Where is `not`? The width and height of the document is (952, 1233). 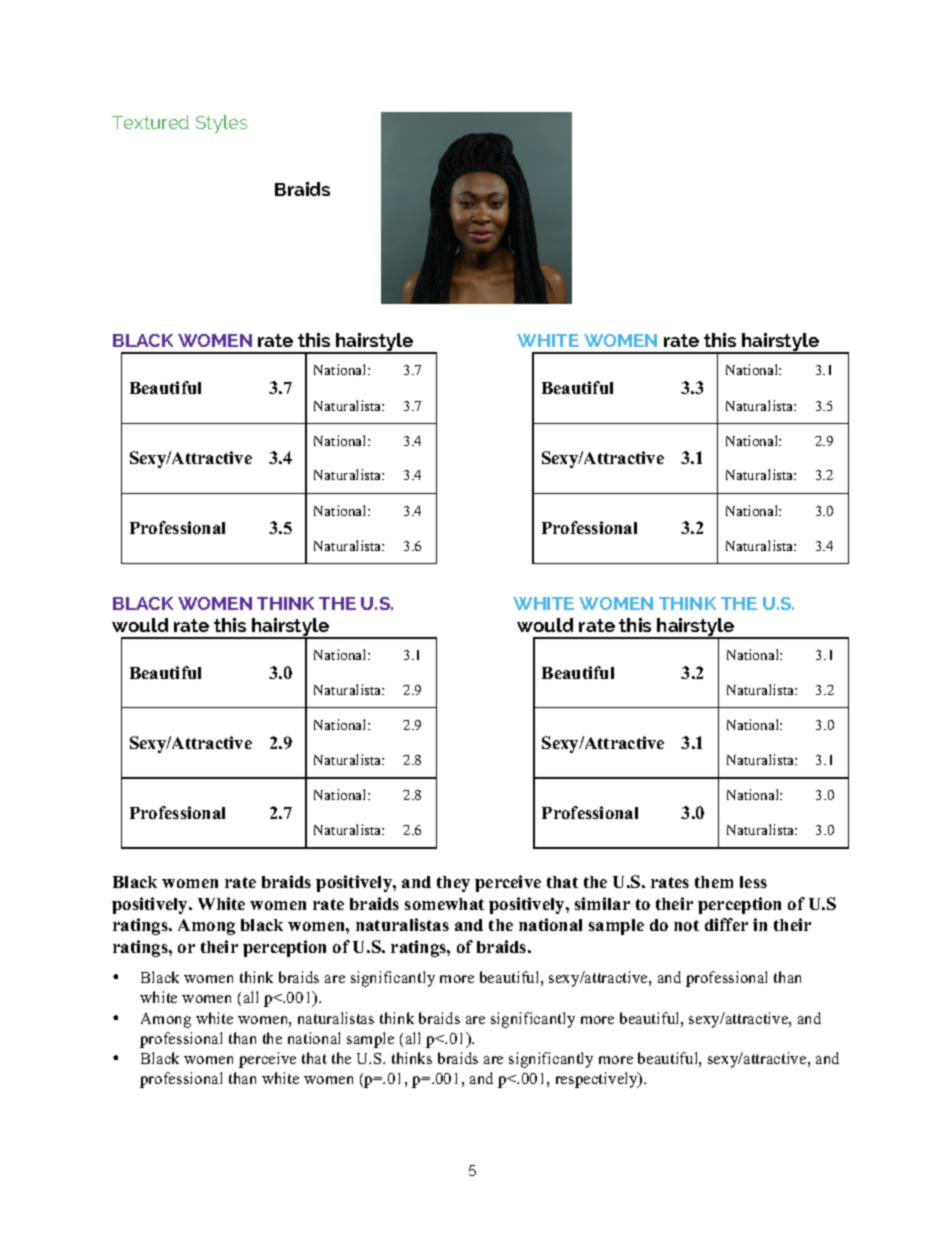 not is located at coordinates (686, 925).
